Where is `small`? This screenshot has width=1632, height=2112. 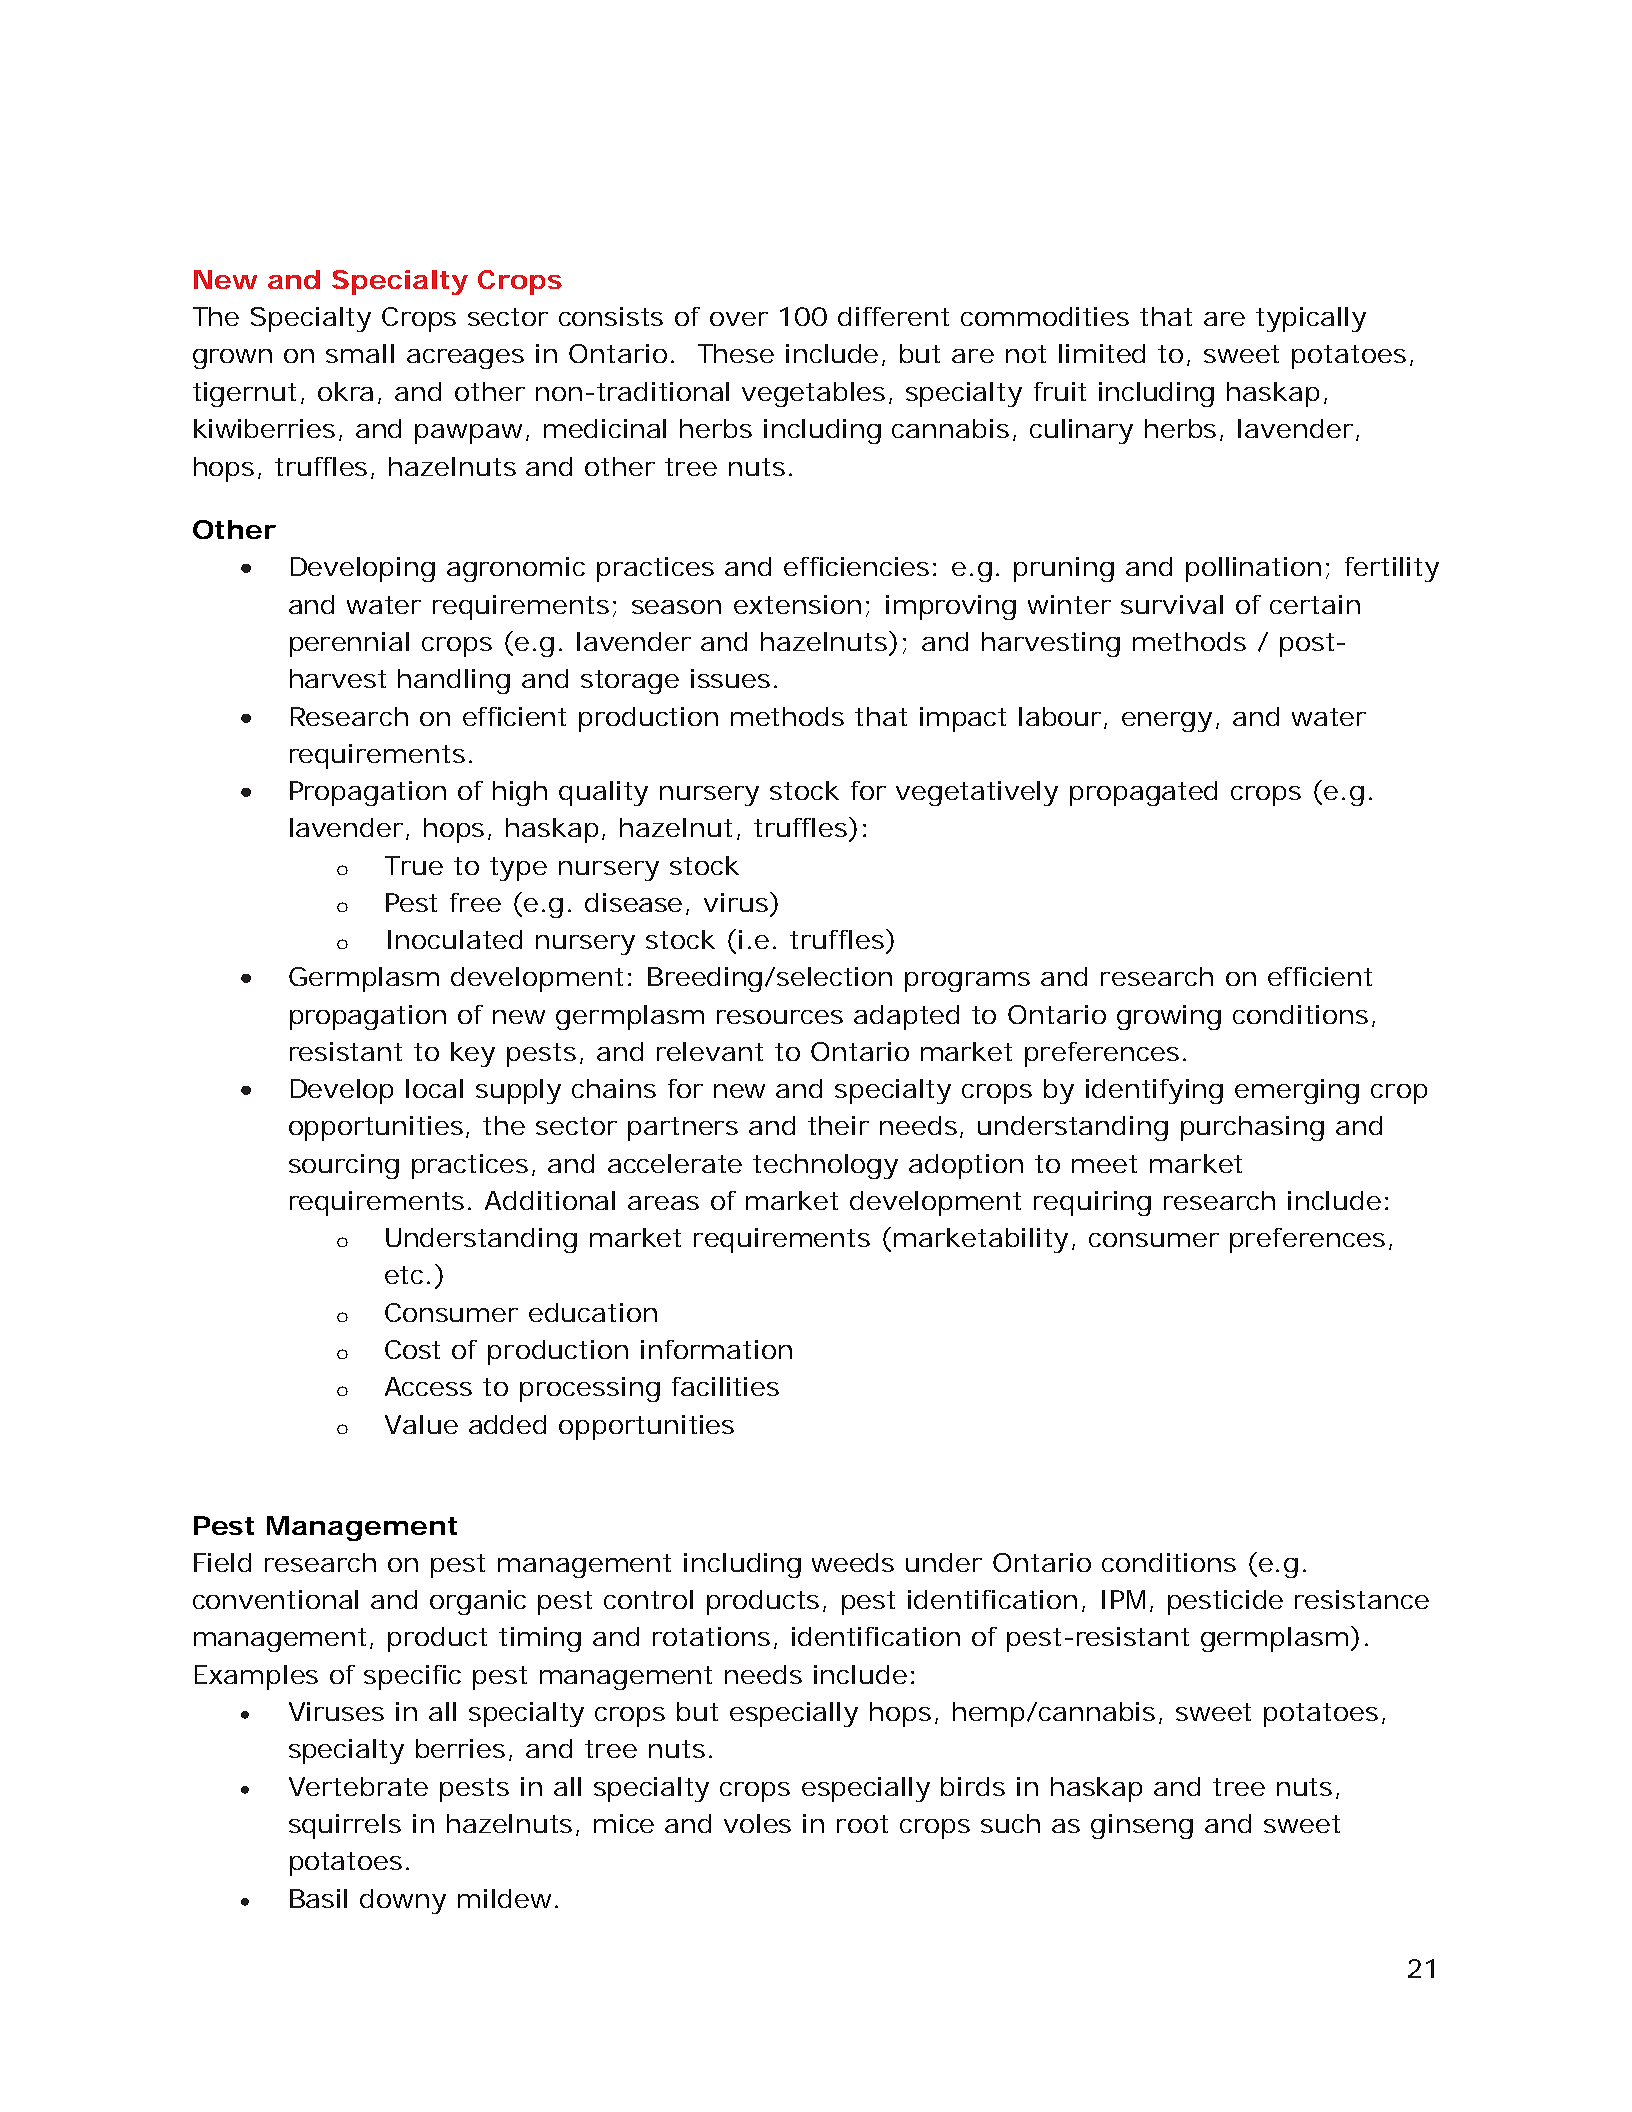 small is located at coordinates (360, 353).
